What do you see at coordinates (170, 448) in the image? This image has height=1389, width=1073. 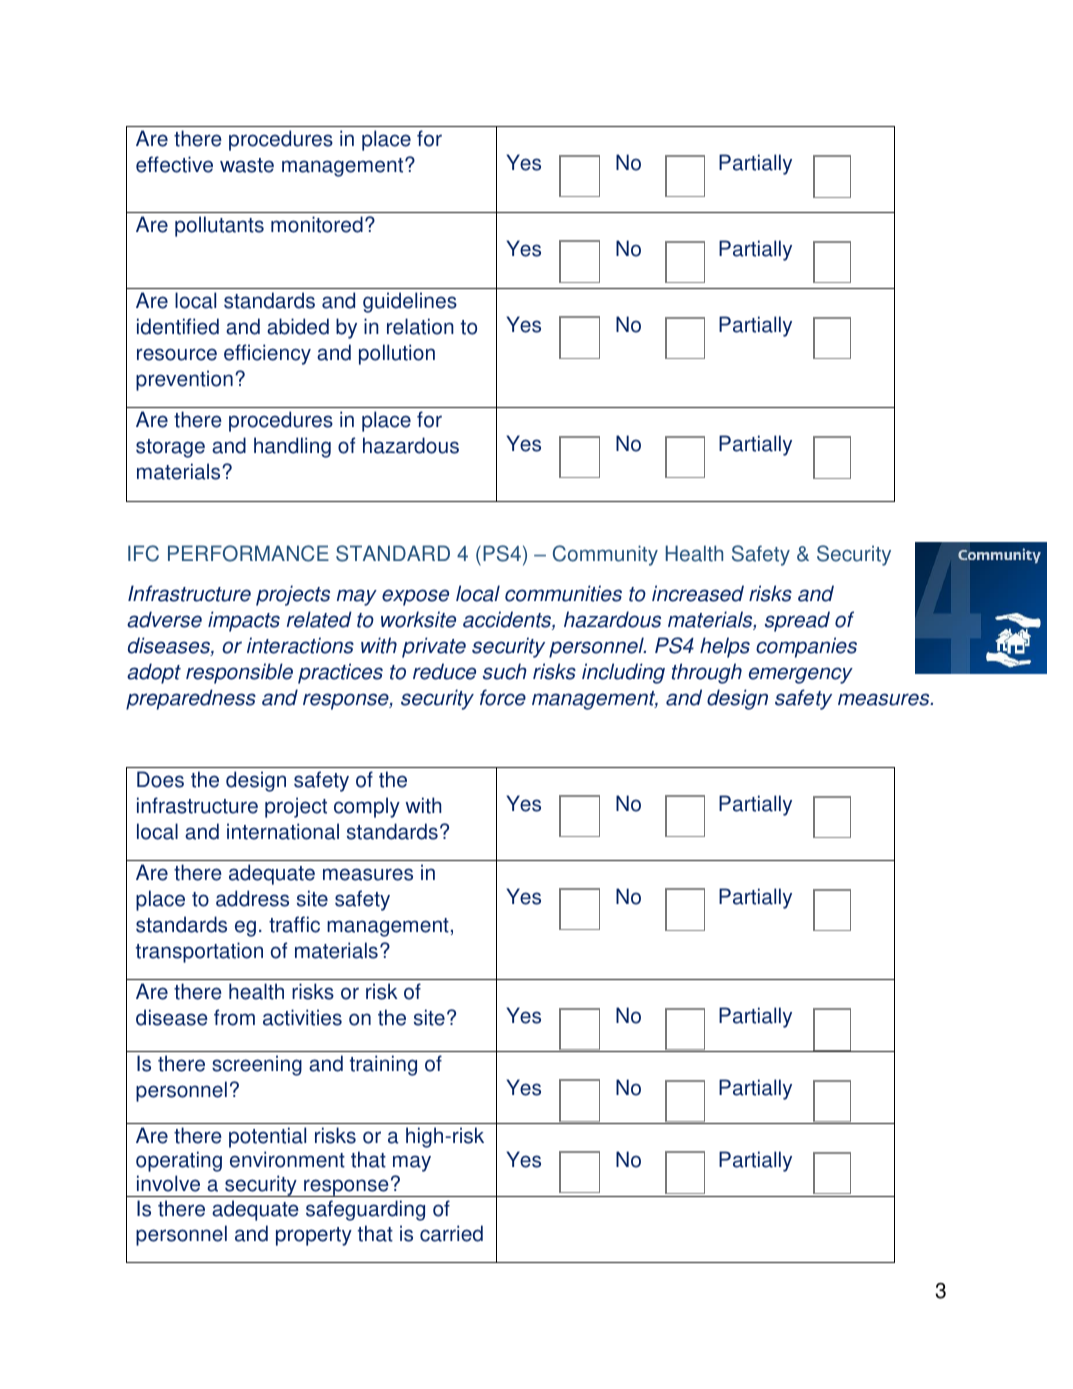 I see `storage` at bounding box center [170, 448].
